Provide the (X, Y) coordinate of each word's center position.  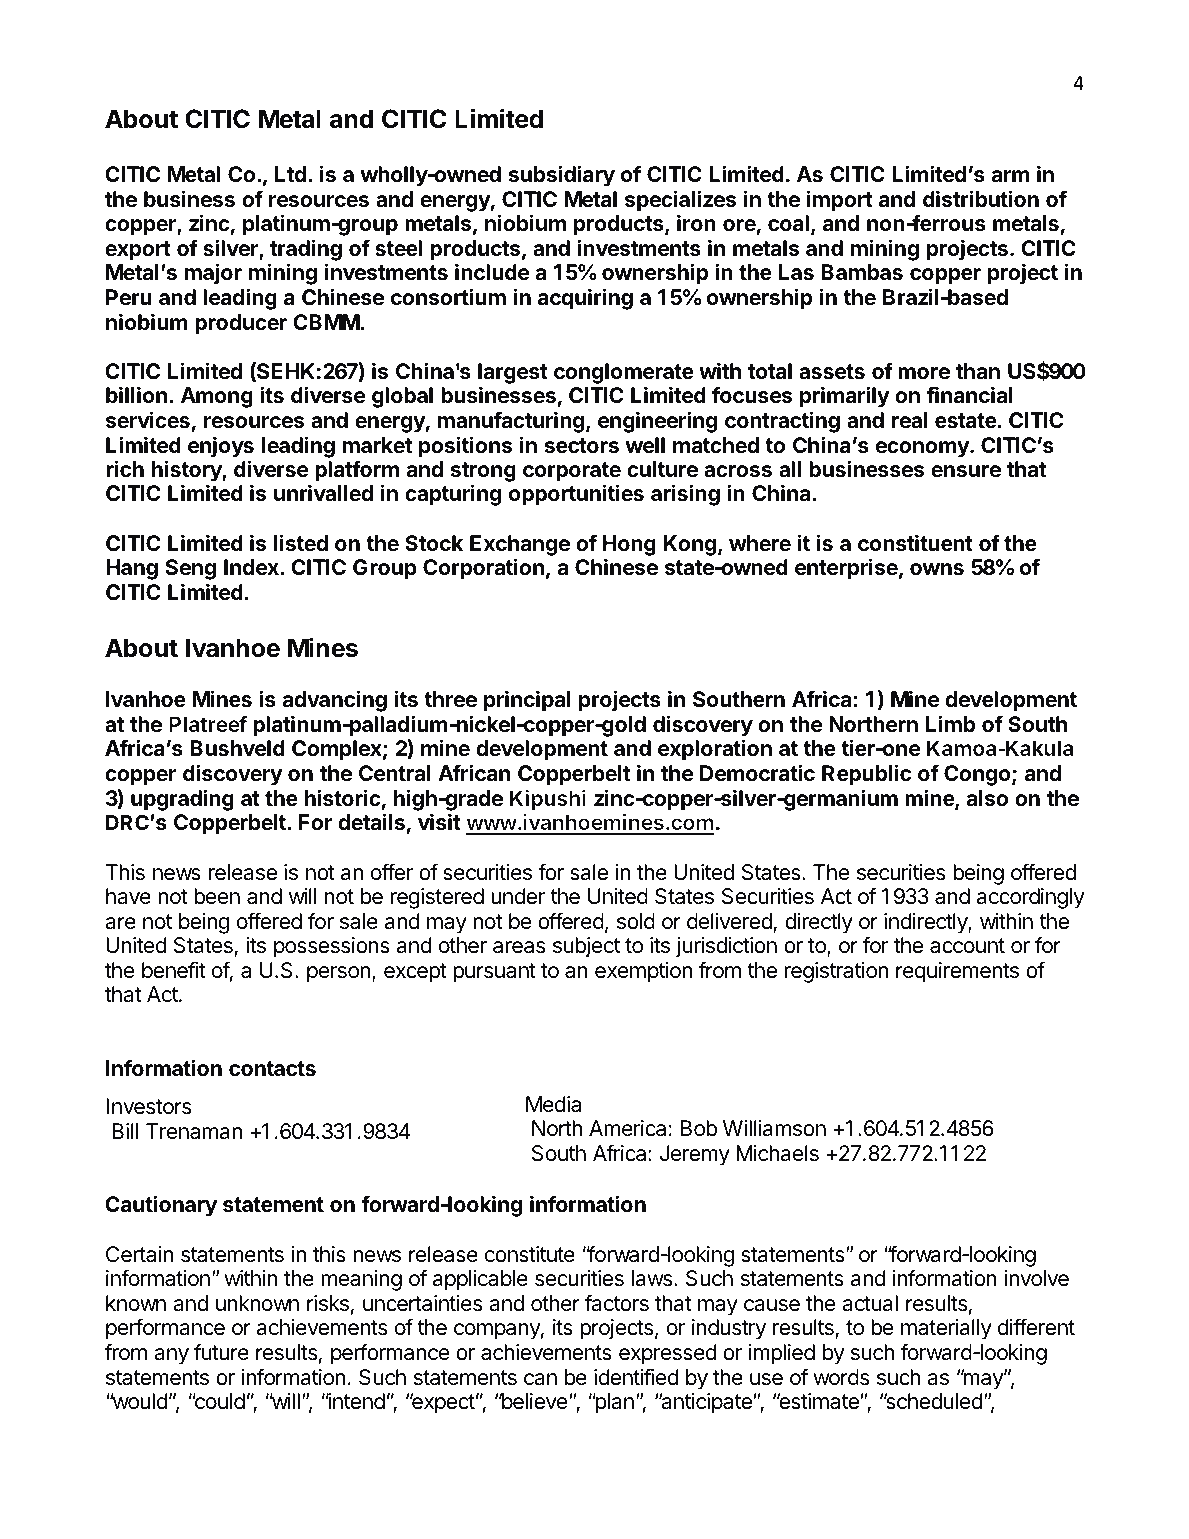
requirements (957, 972)
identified (636, 1377)
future (221, 1352)
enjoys (221, 447)
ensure (966, 471)
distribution (981, 198)
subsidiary (562, 176)
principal (527, 701)
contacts (272, 1068)
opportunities (576, 495)
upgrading (182, 800)
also (987, 798)
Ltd (290, 174)
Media (553, 1104)
